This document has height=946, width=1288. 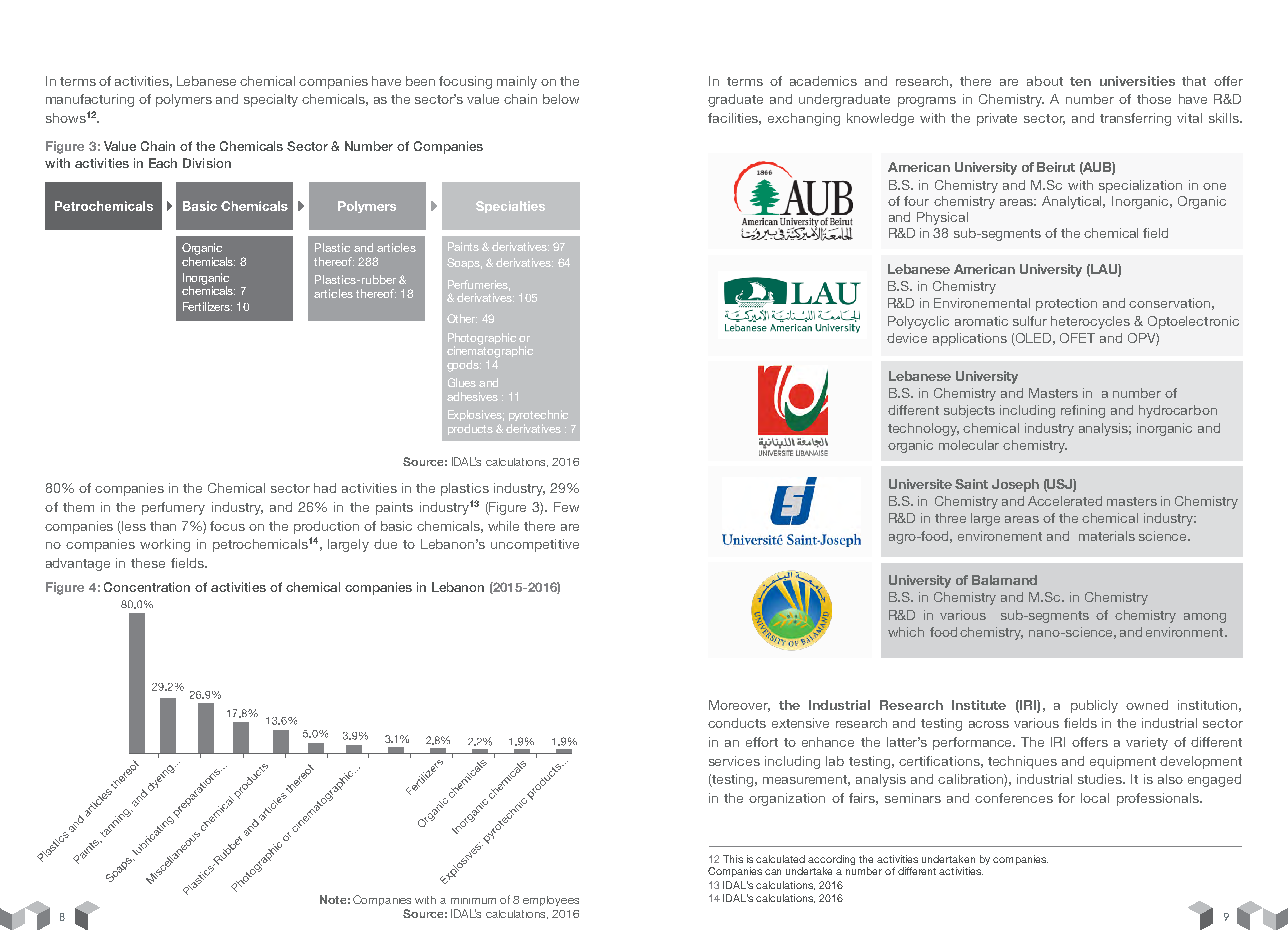 I want to click on uncompetitive, so click(x=535, y=545).
